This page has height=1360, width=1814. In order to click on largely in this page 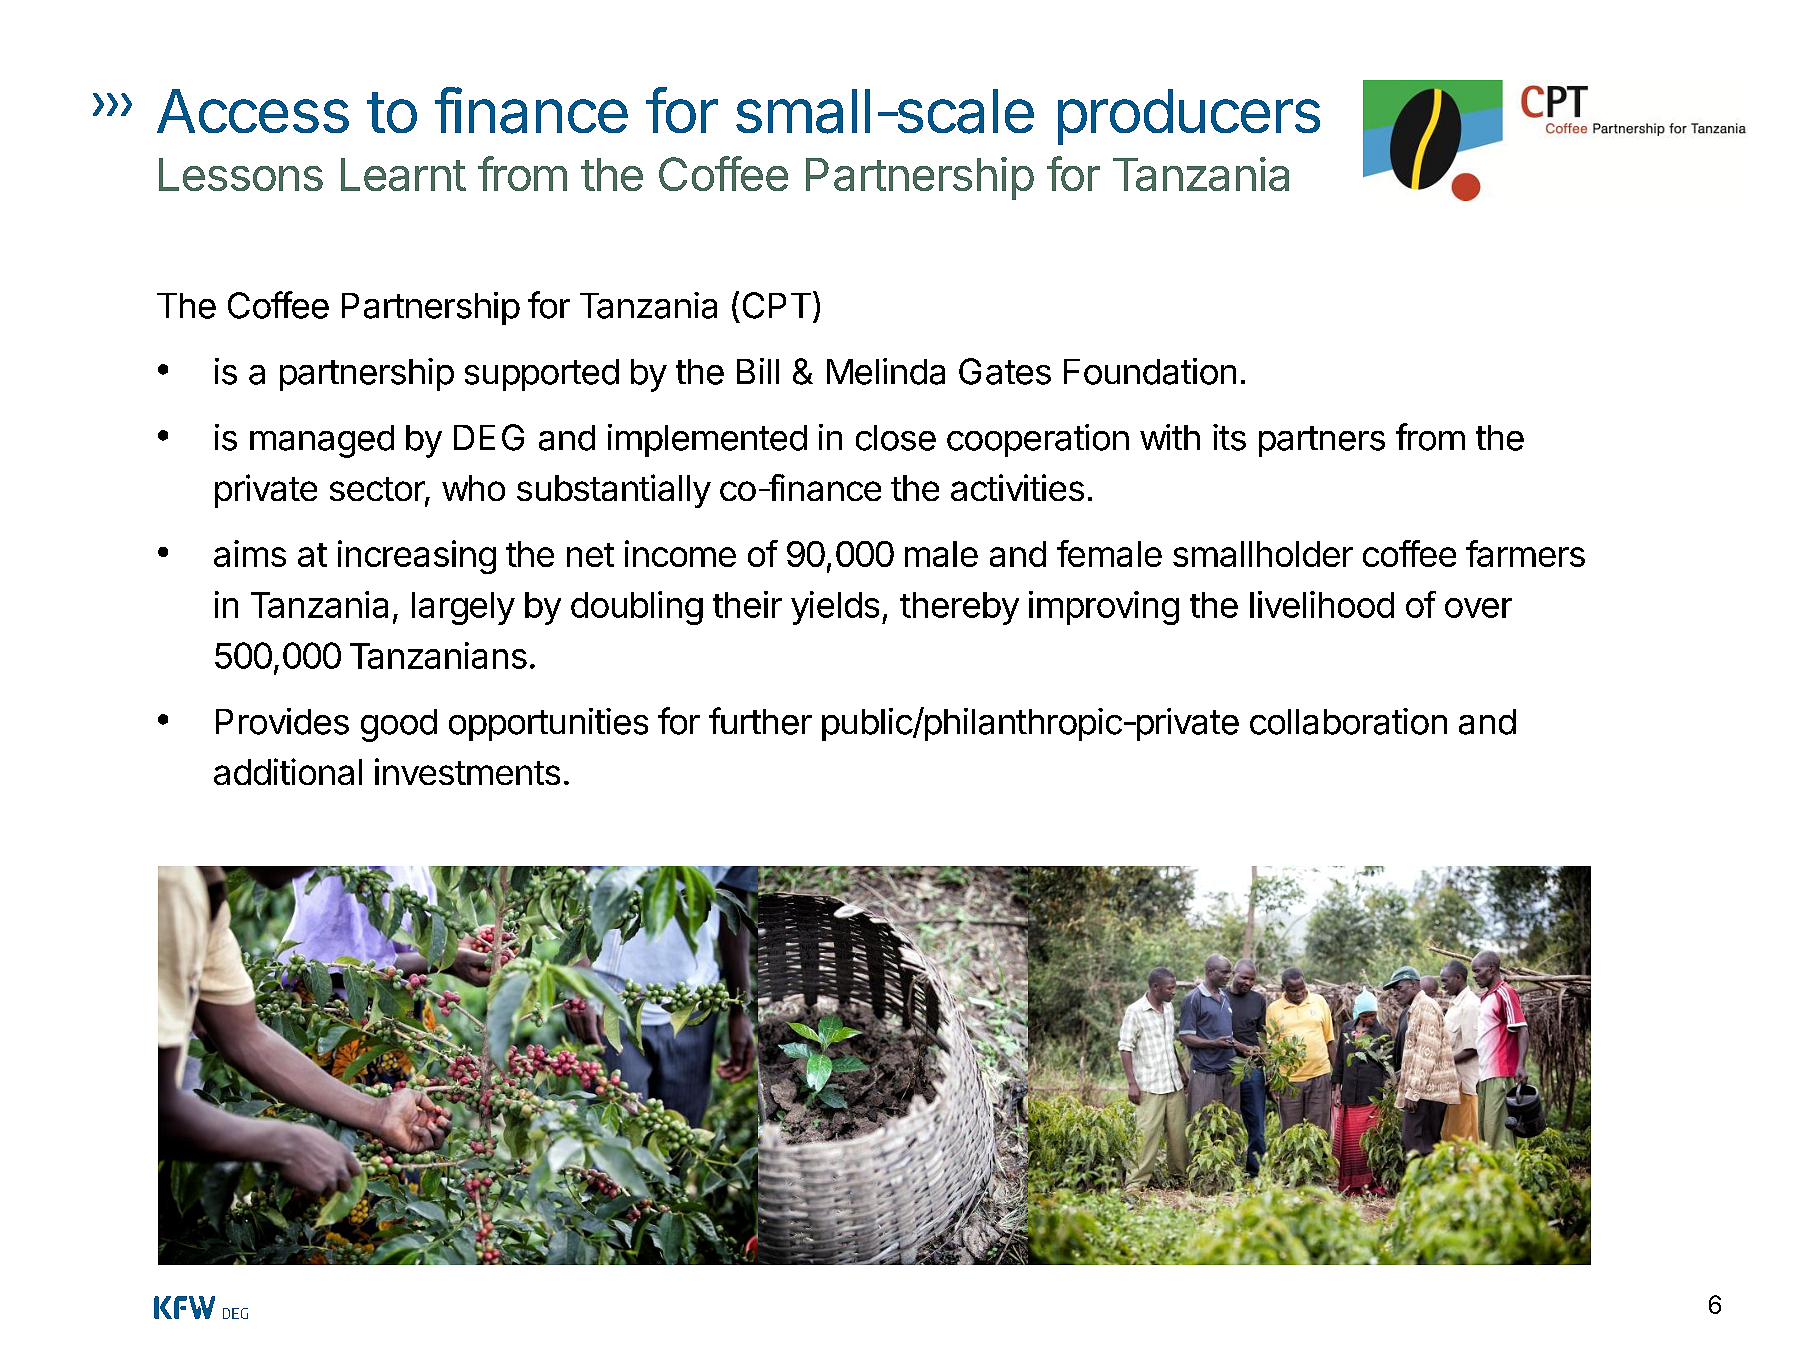, I will do `click(463, 608)`.
